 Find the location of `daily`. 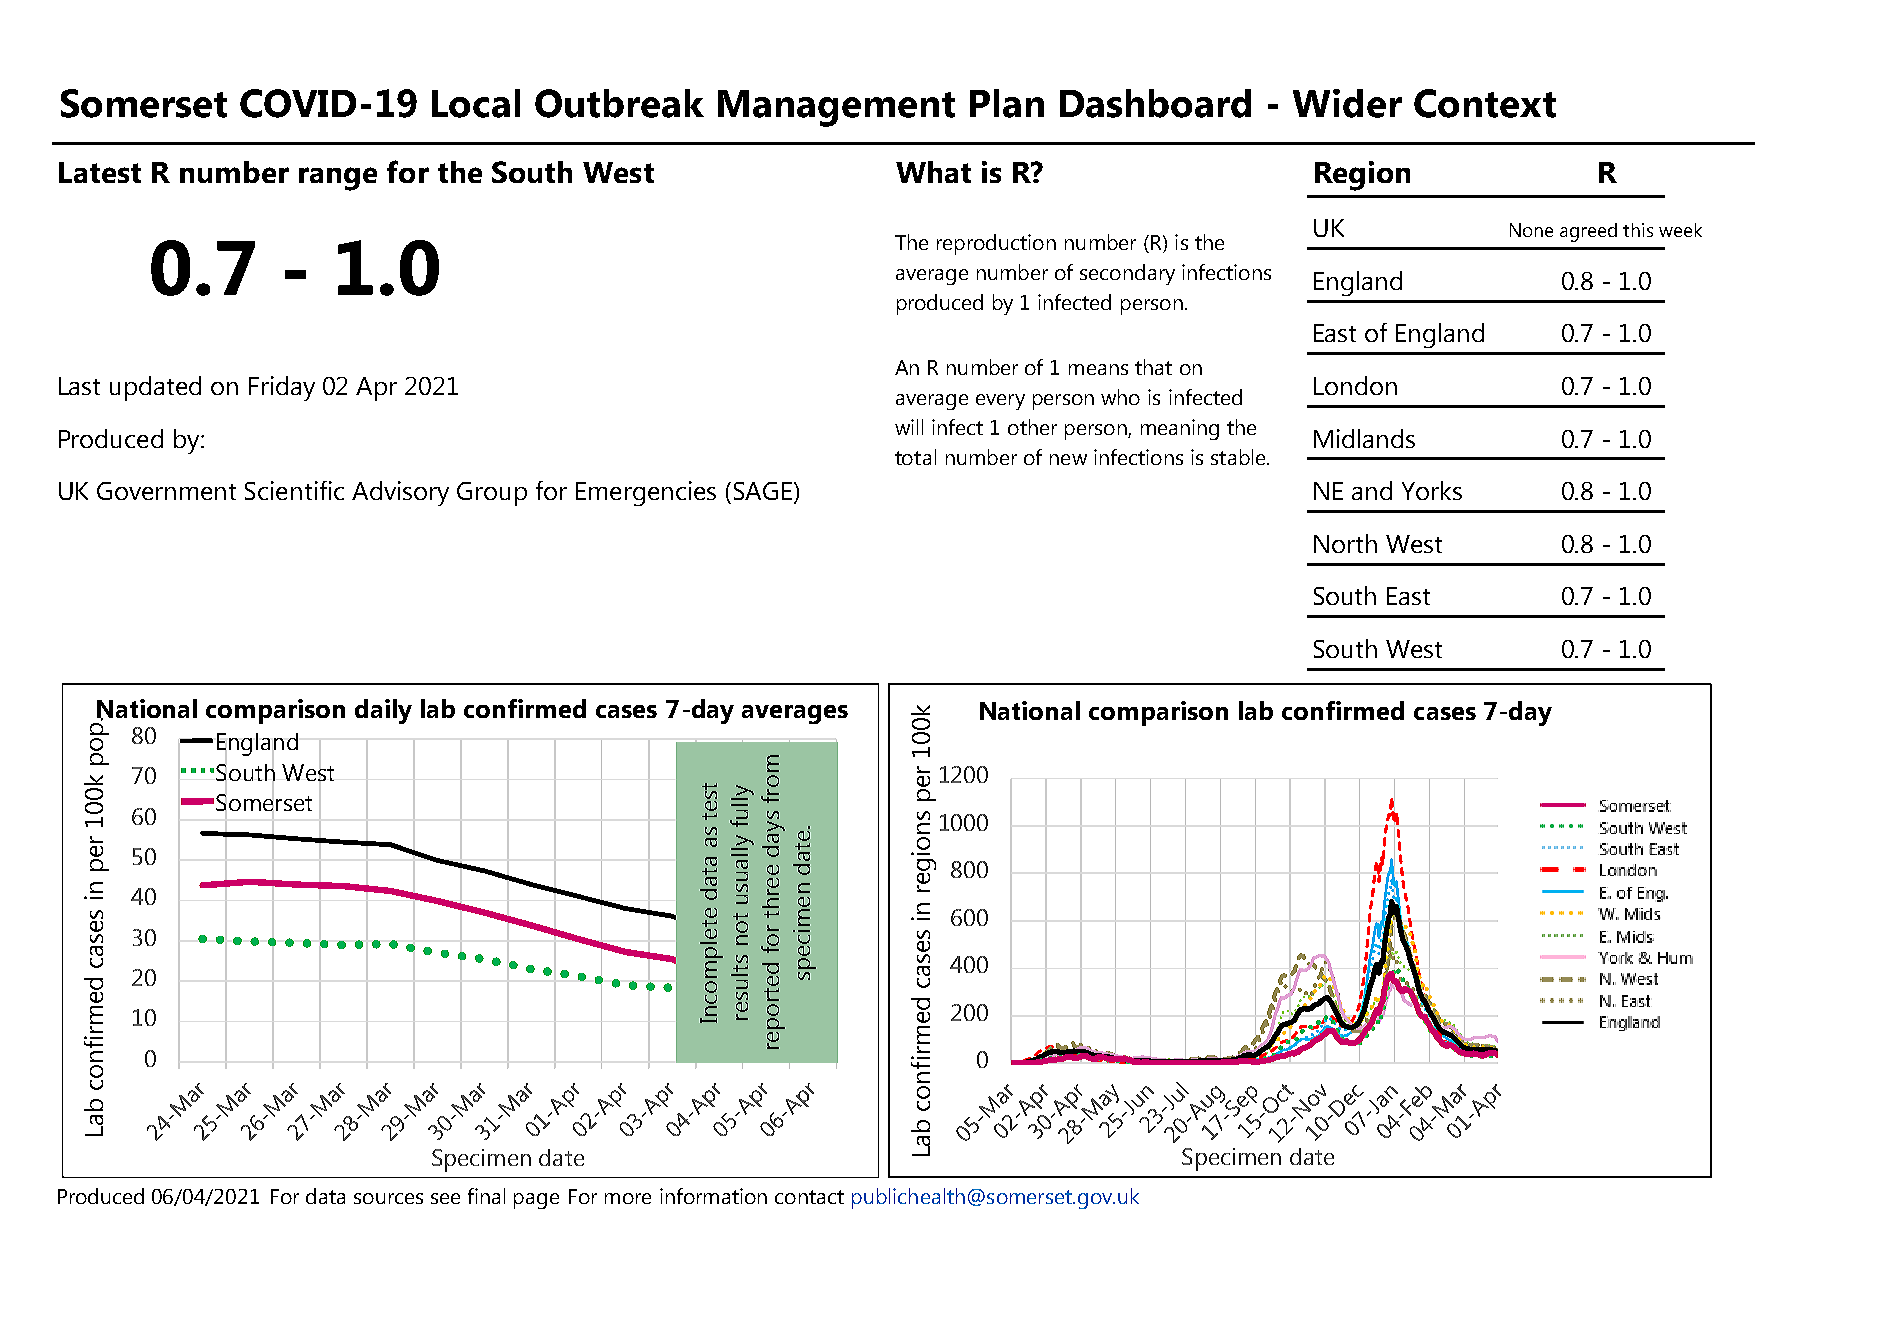

daily is located at coordinates (383, 711).
